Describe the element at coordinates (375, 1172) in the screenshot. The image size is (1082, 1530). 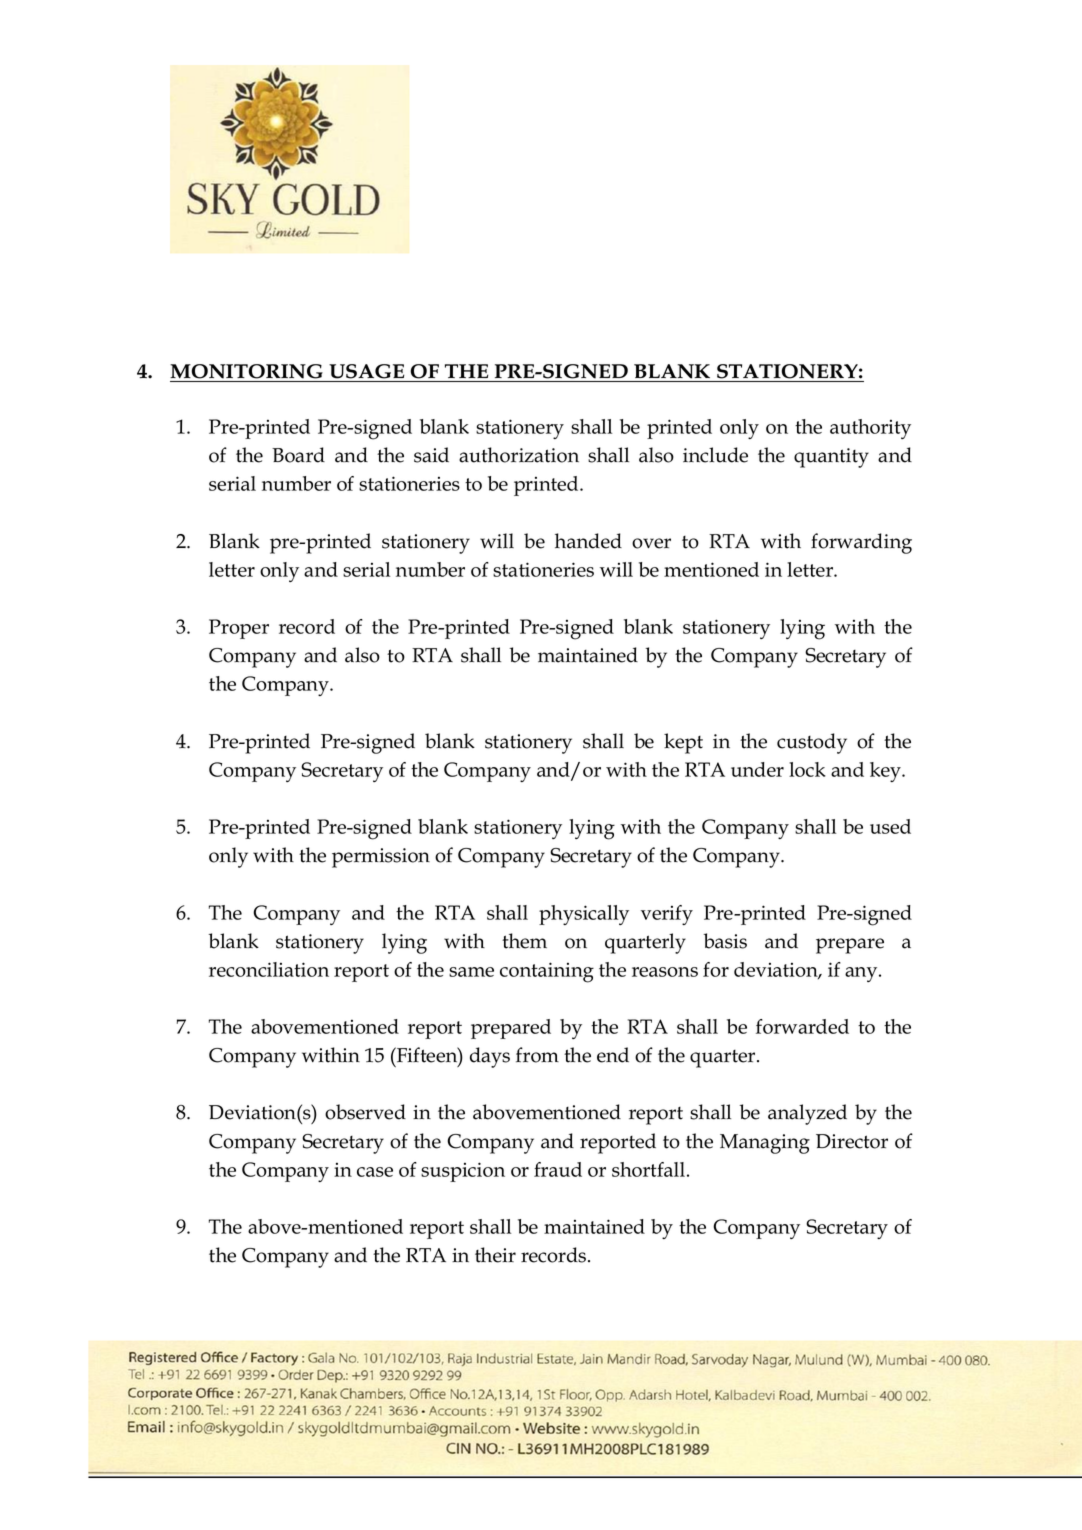
I see `case` at that location.
